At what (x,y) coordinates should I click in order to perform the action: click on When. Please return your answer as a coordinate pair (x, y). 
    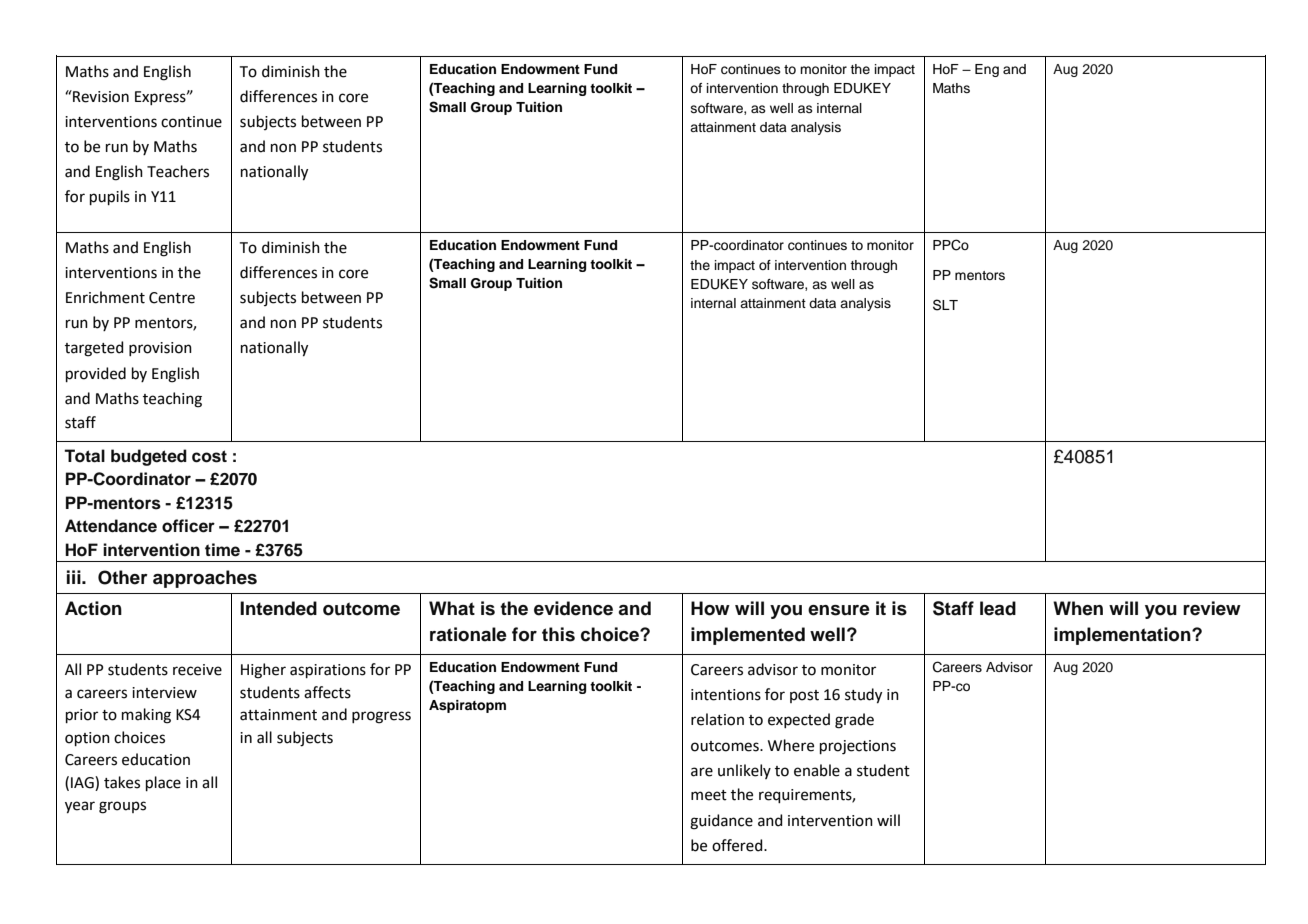
    Looking at the image, I should click on (1078, 608).
